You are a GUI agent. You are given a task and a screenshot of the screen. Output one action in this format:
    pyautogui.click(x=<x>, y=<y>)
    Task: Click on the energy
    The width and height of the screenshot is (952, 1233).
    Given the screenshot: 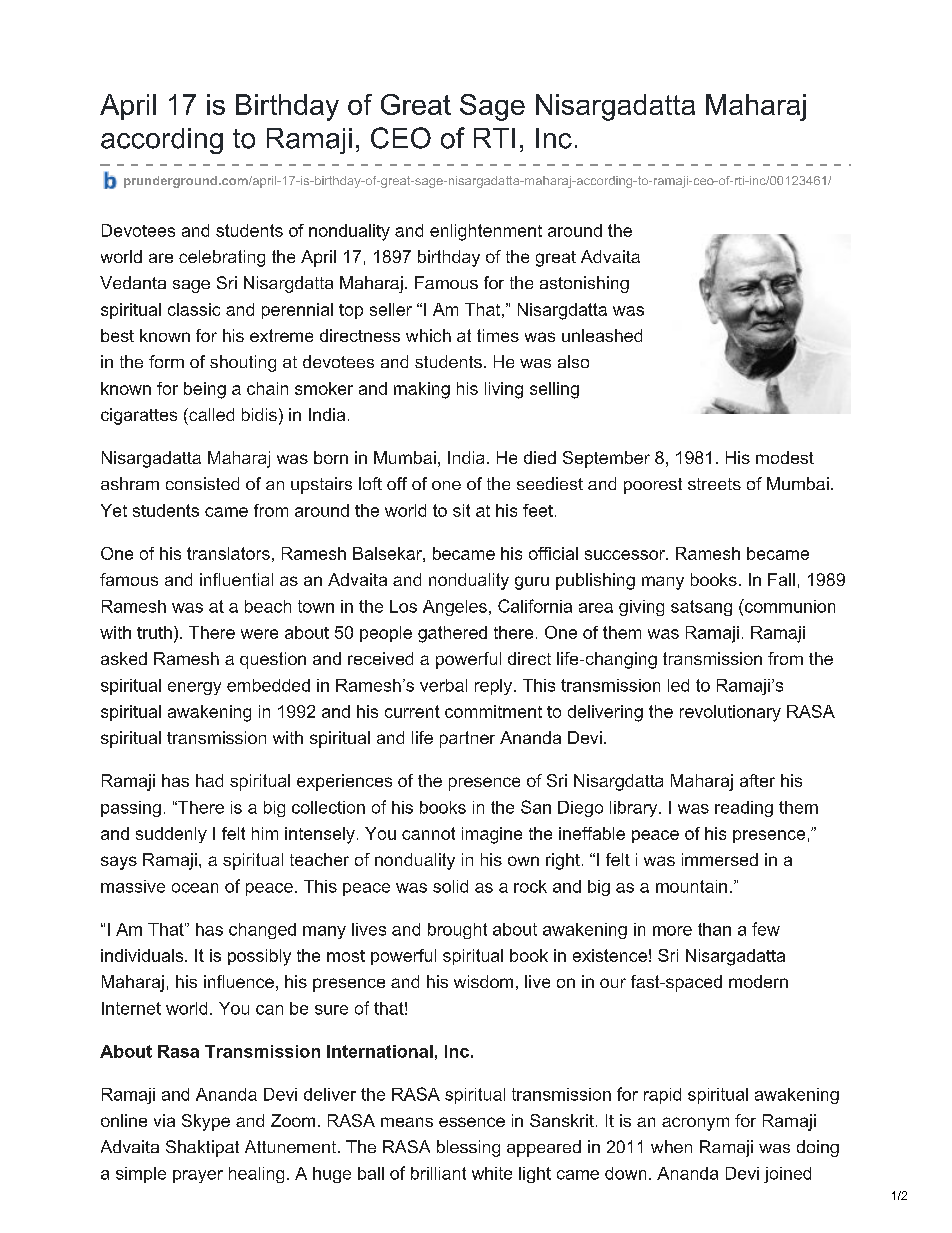 What is the action you would take?
    pyautogui.click(x=194, y=688)
